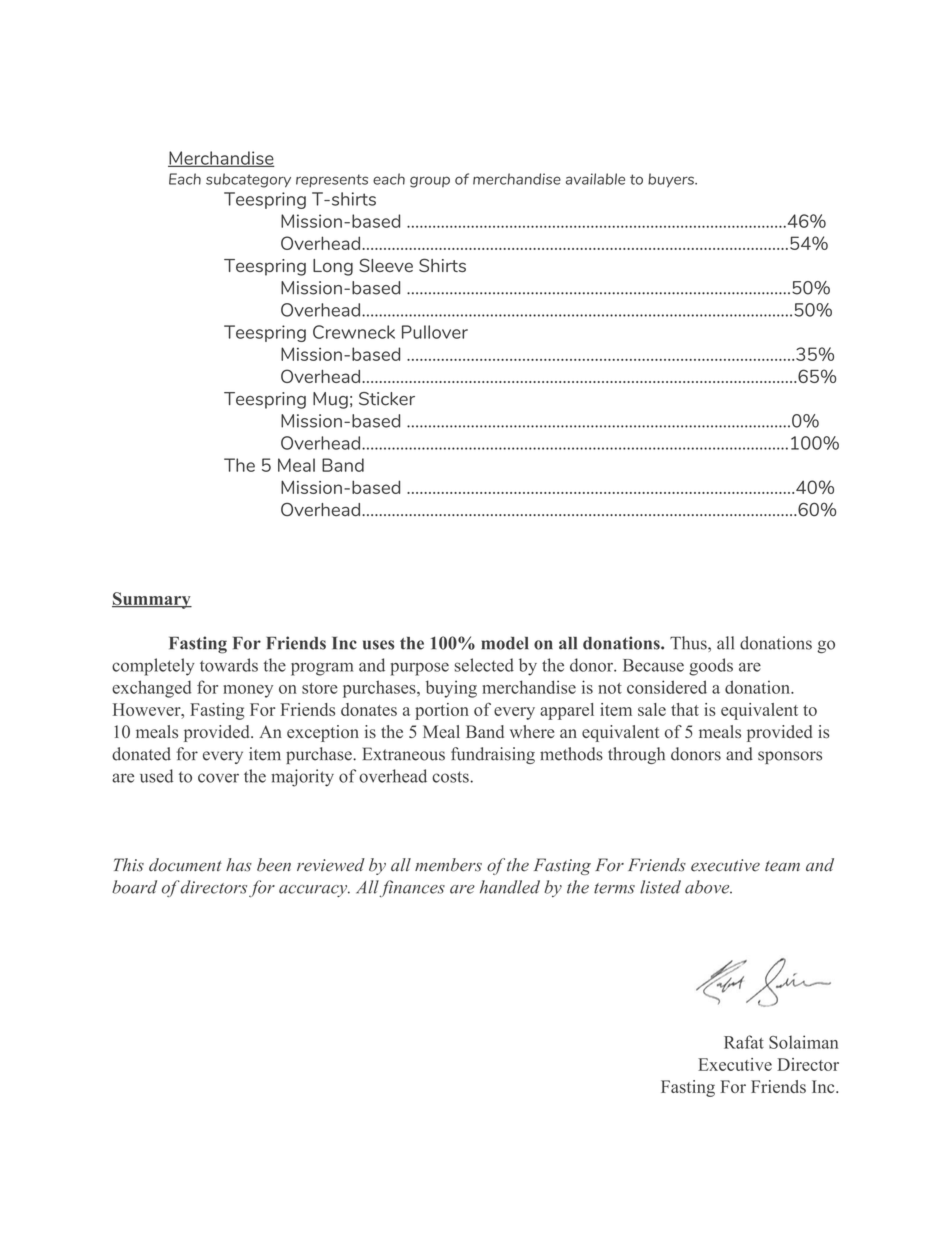  Describe the element at coordinates (430, 182) in the screenshot. I see `group` at that location.
